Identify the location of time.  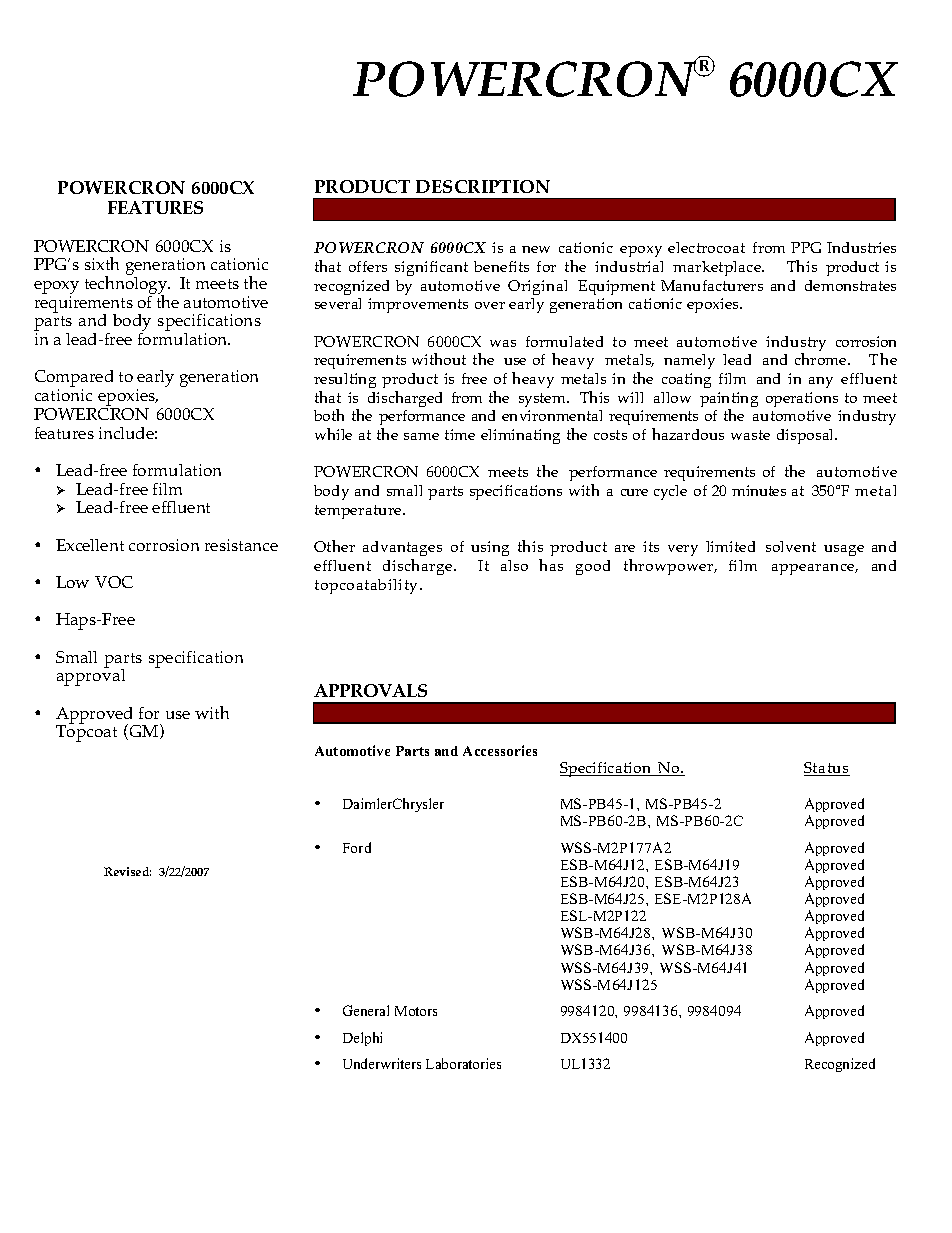
(460, 434).
